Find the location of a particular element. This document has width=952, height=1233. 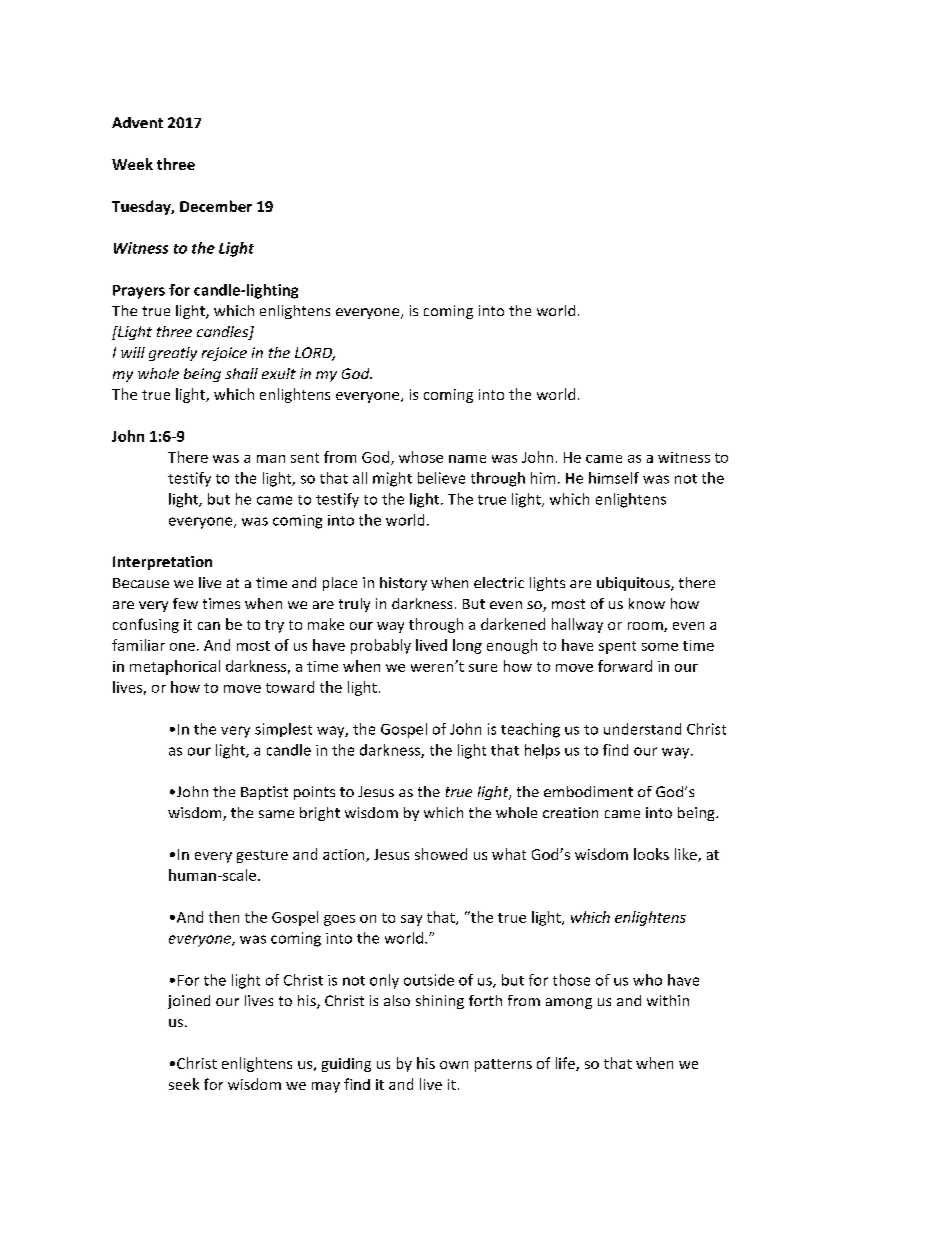

Baptist is located at coordinates (264, 793).
